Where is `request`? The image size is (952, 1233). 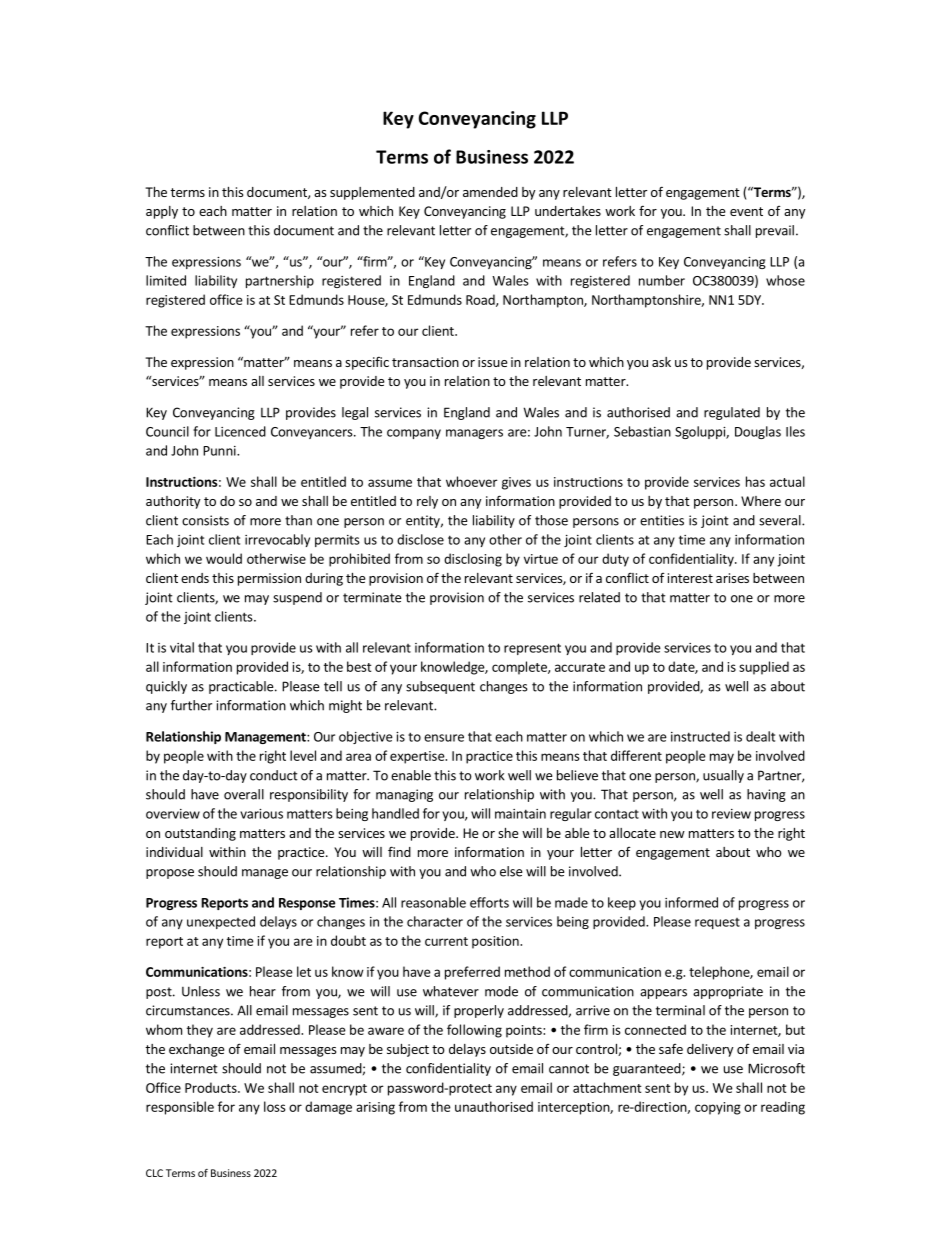 request is located at coordinates (717, 923).
